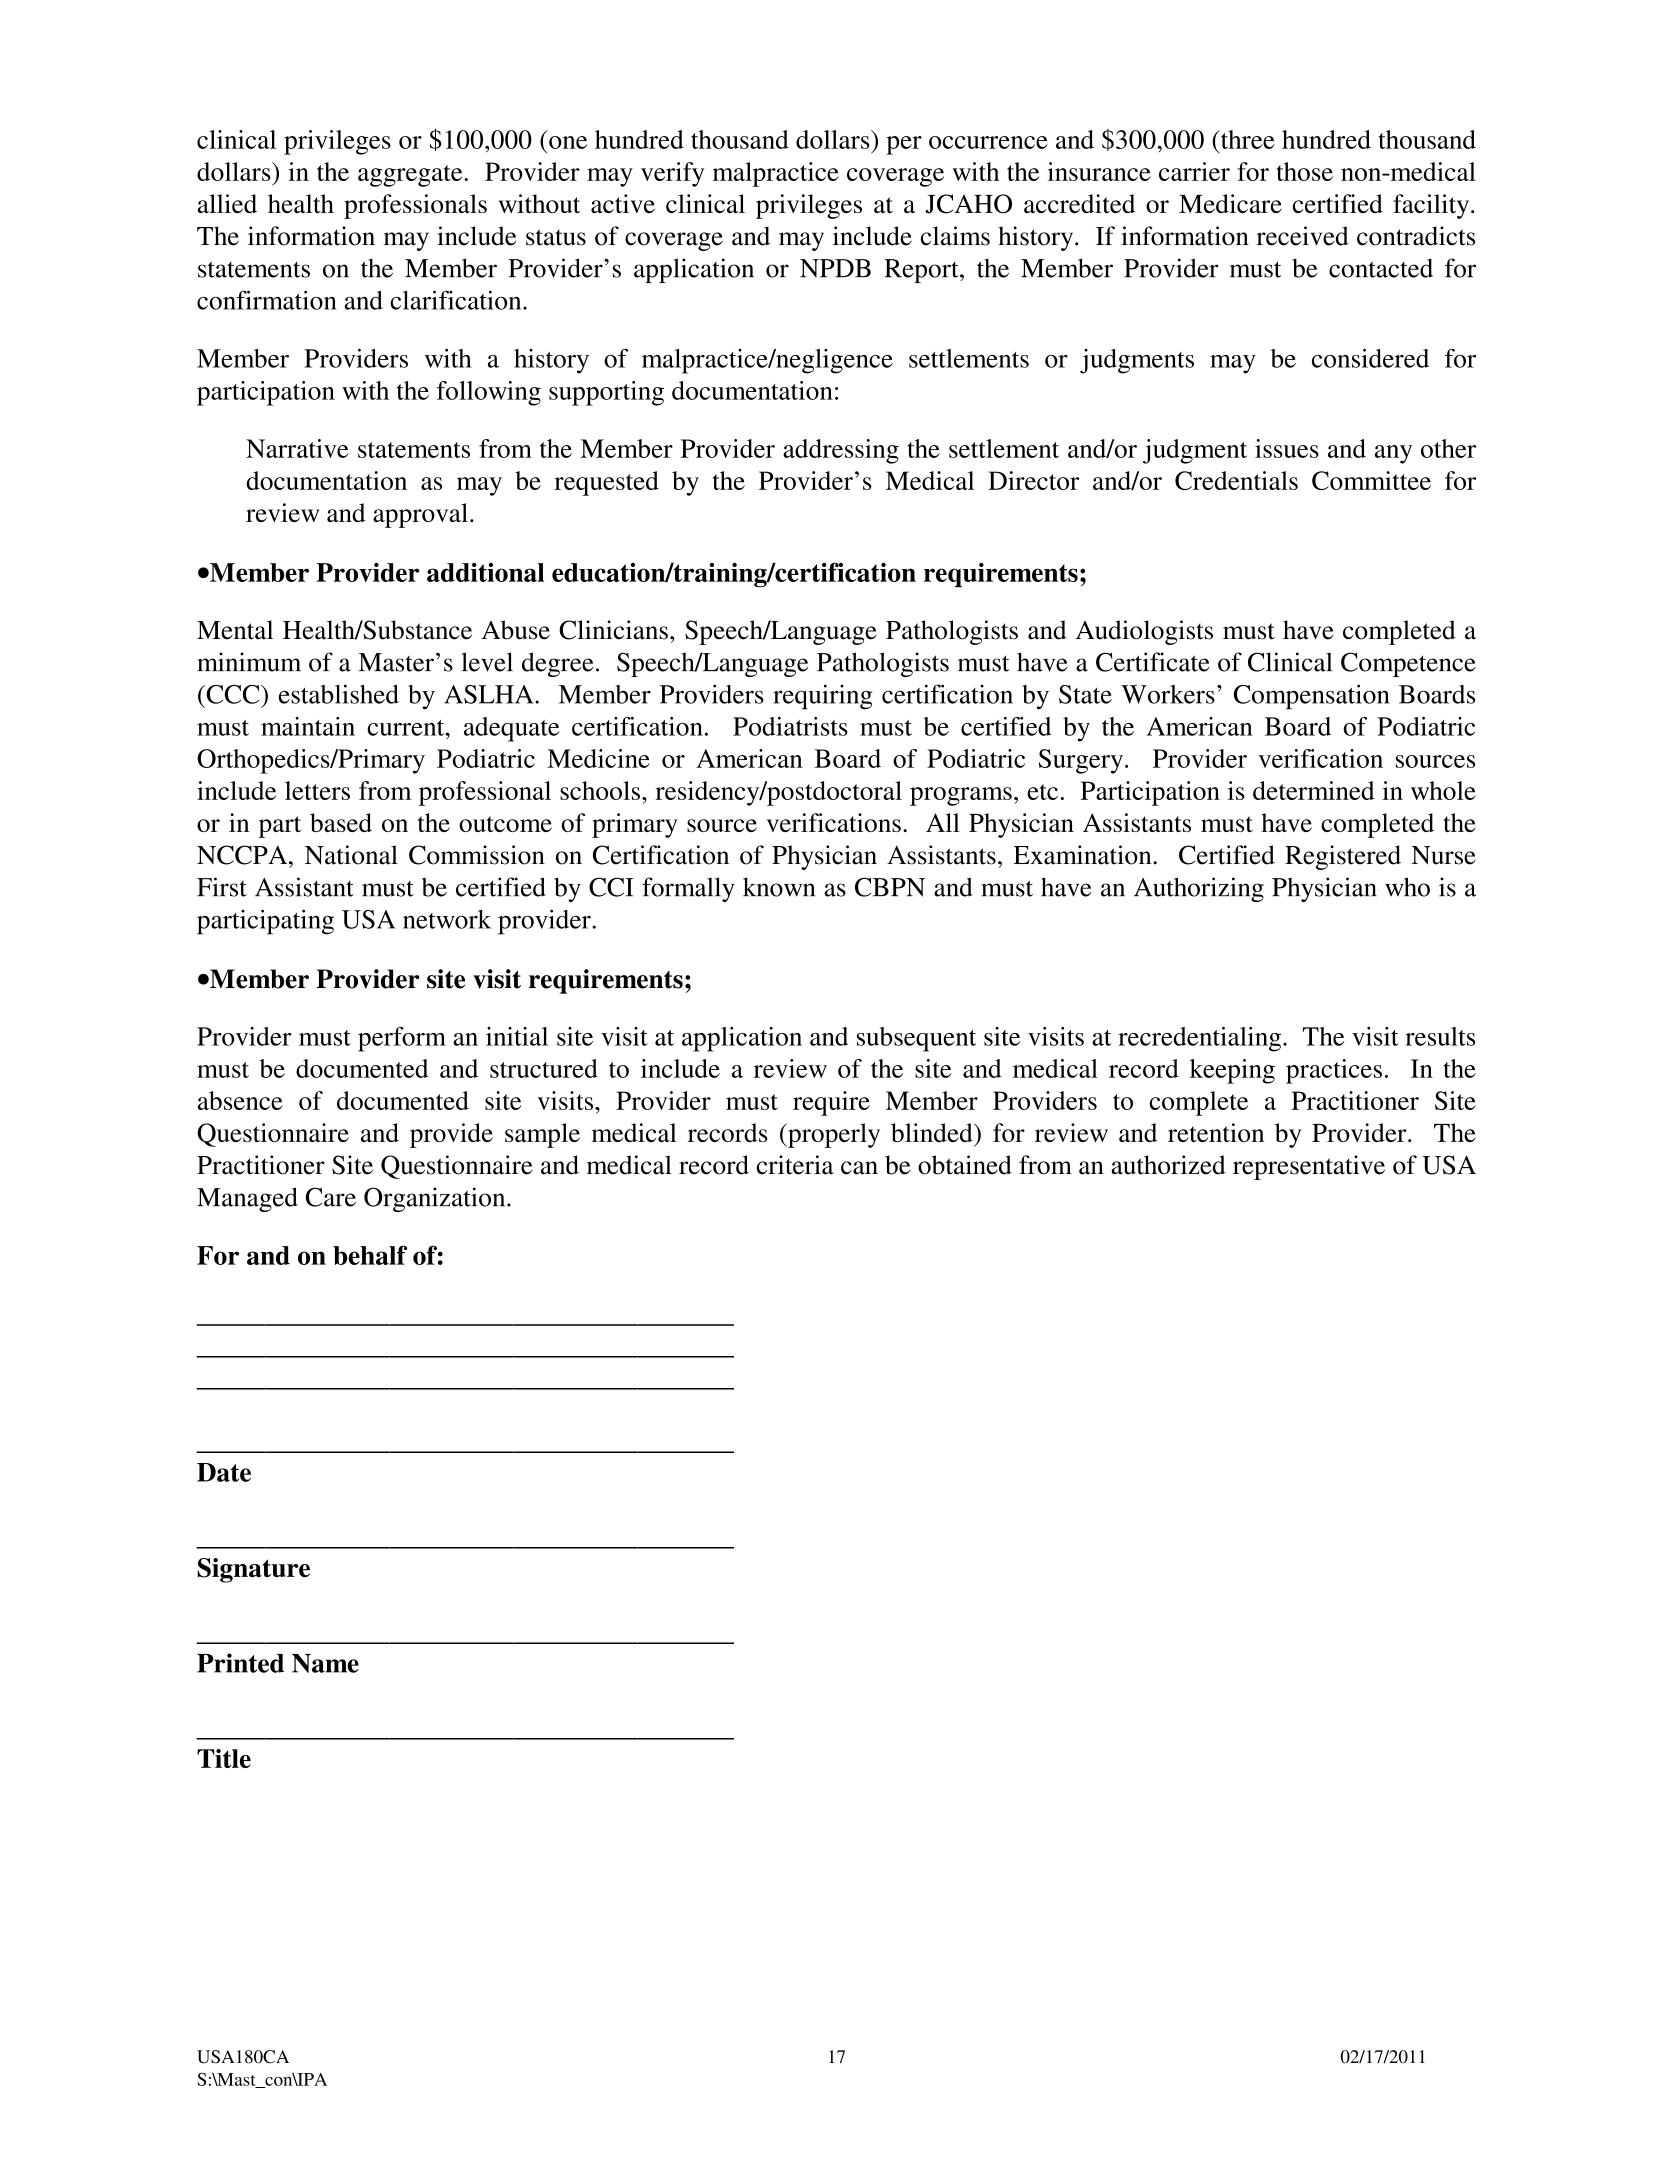  What do you see at coordinates (411, 176) in the screenshot?
I see `aggregate` at bounding box center [411, 176].
